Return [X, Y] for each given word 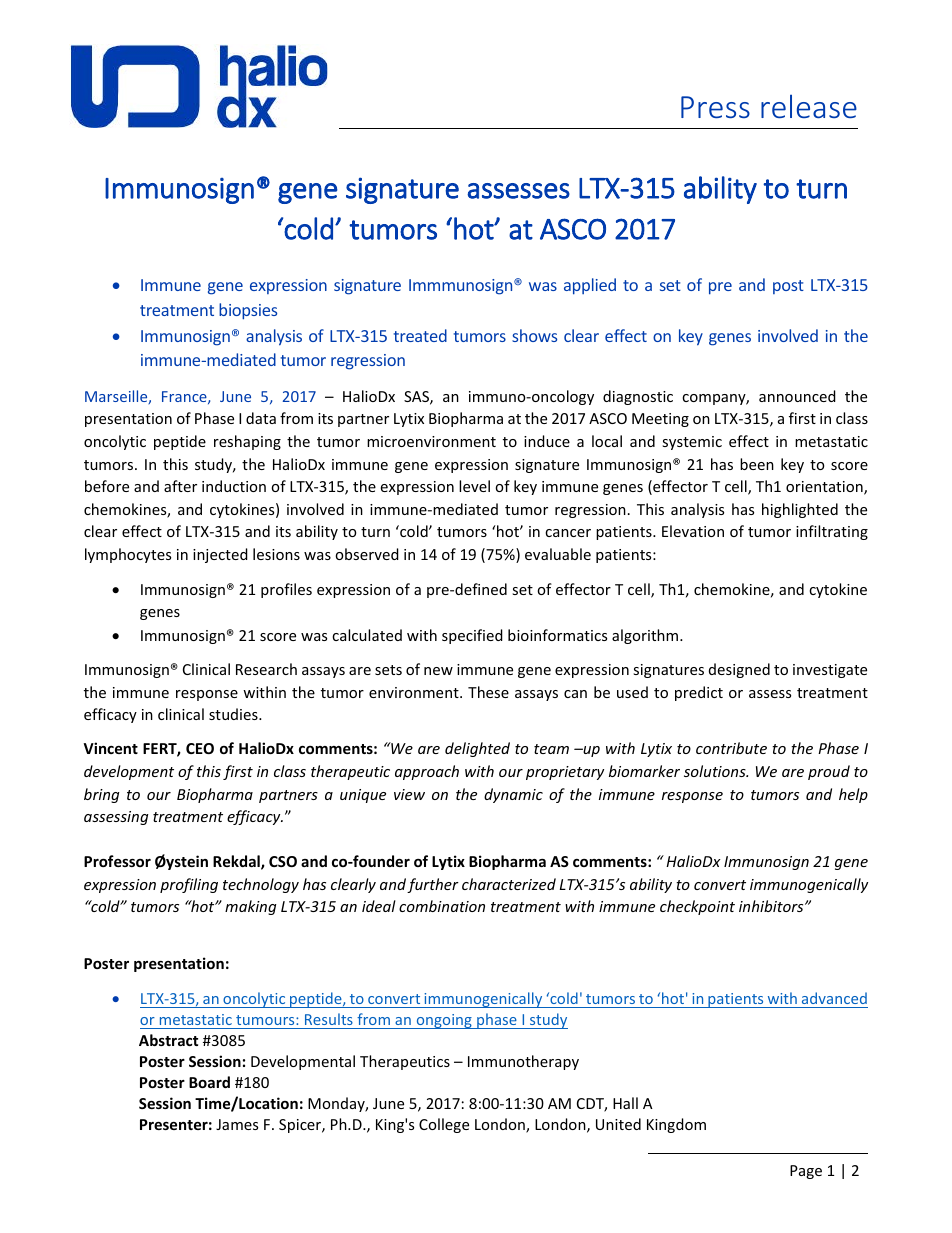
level [474, 486]
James [237, 1124]
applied [590, 286]
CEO [200, 748]
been [757, 464]
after [180, 486]
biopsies [248, 311]
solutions [716, 771]
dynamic [513, 795]
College [444, 1125]
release [809, 106]
